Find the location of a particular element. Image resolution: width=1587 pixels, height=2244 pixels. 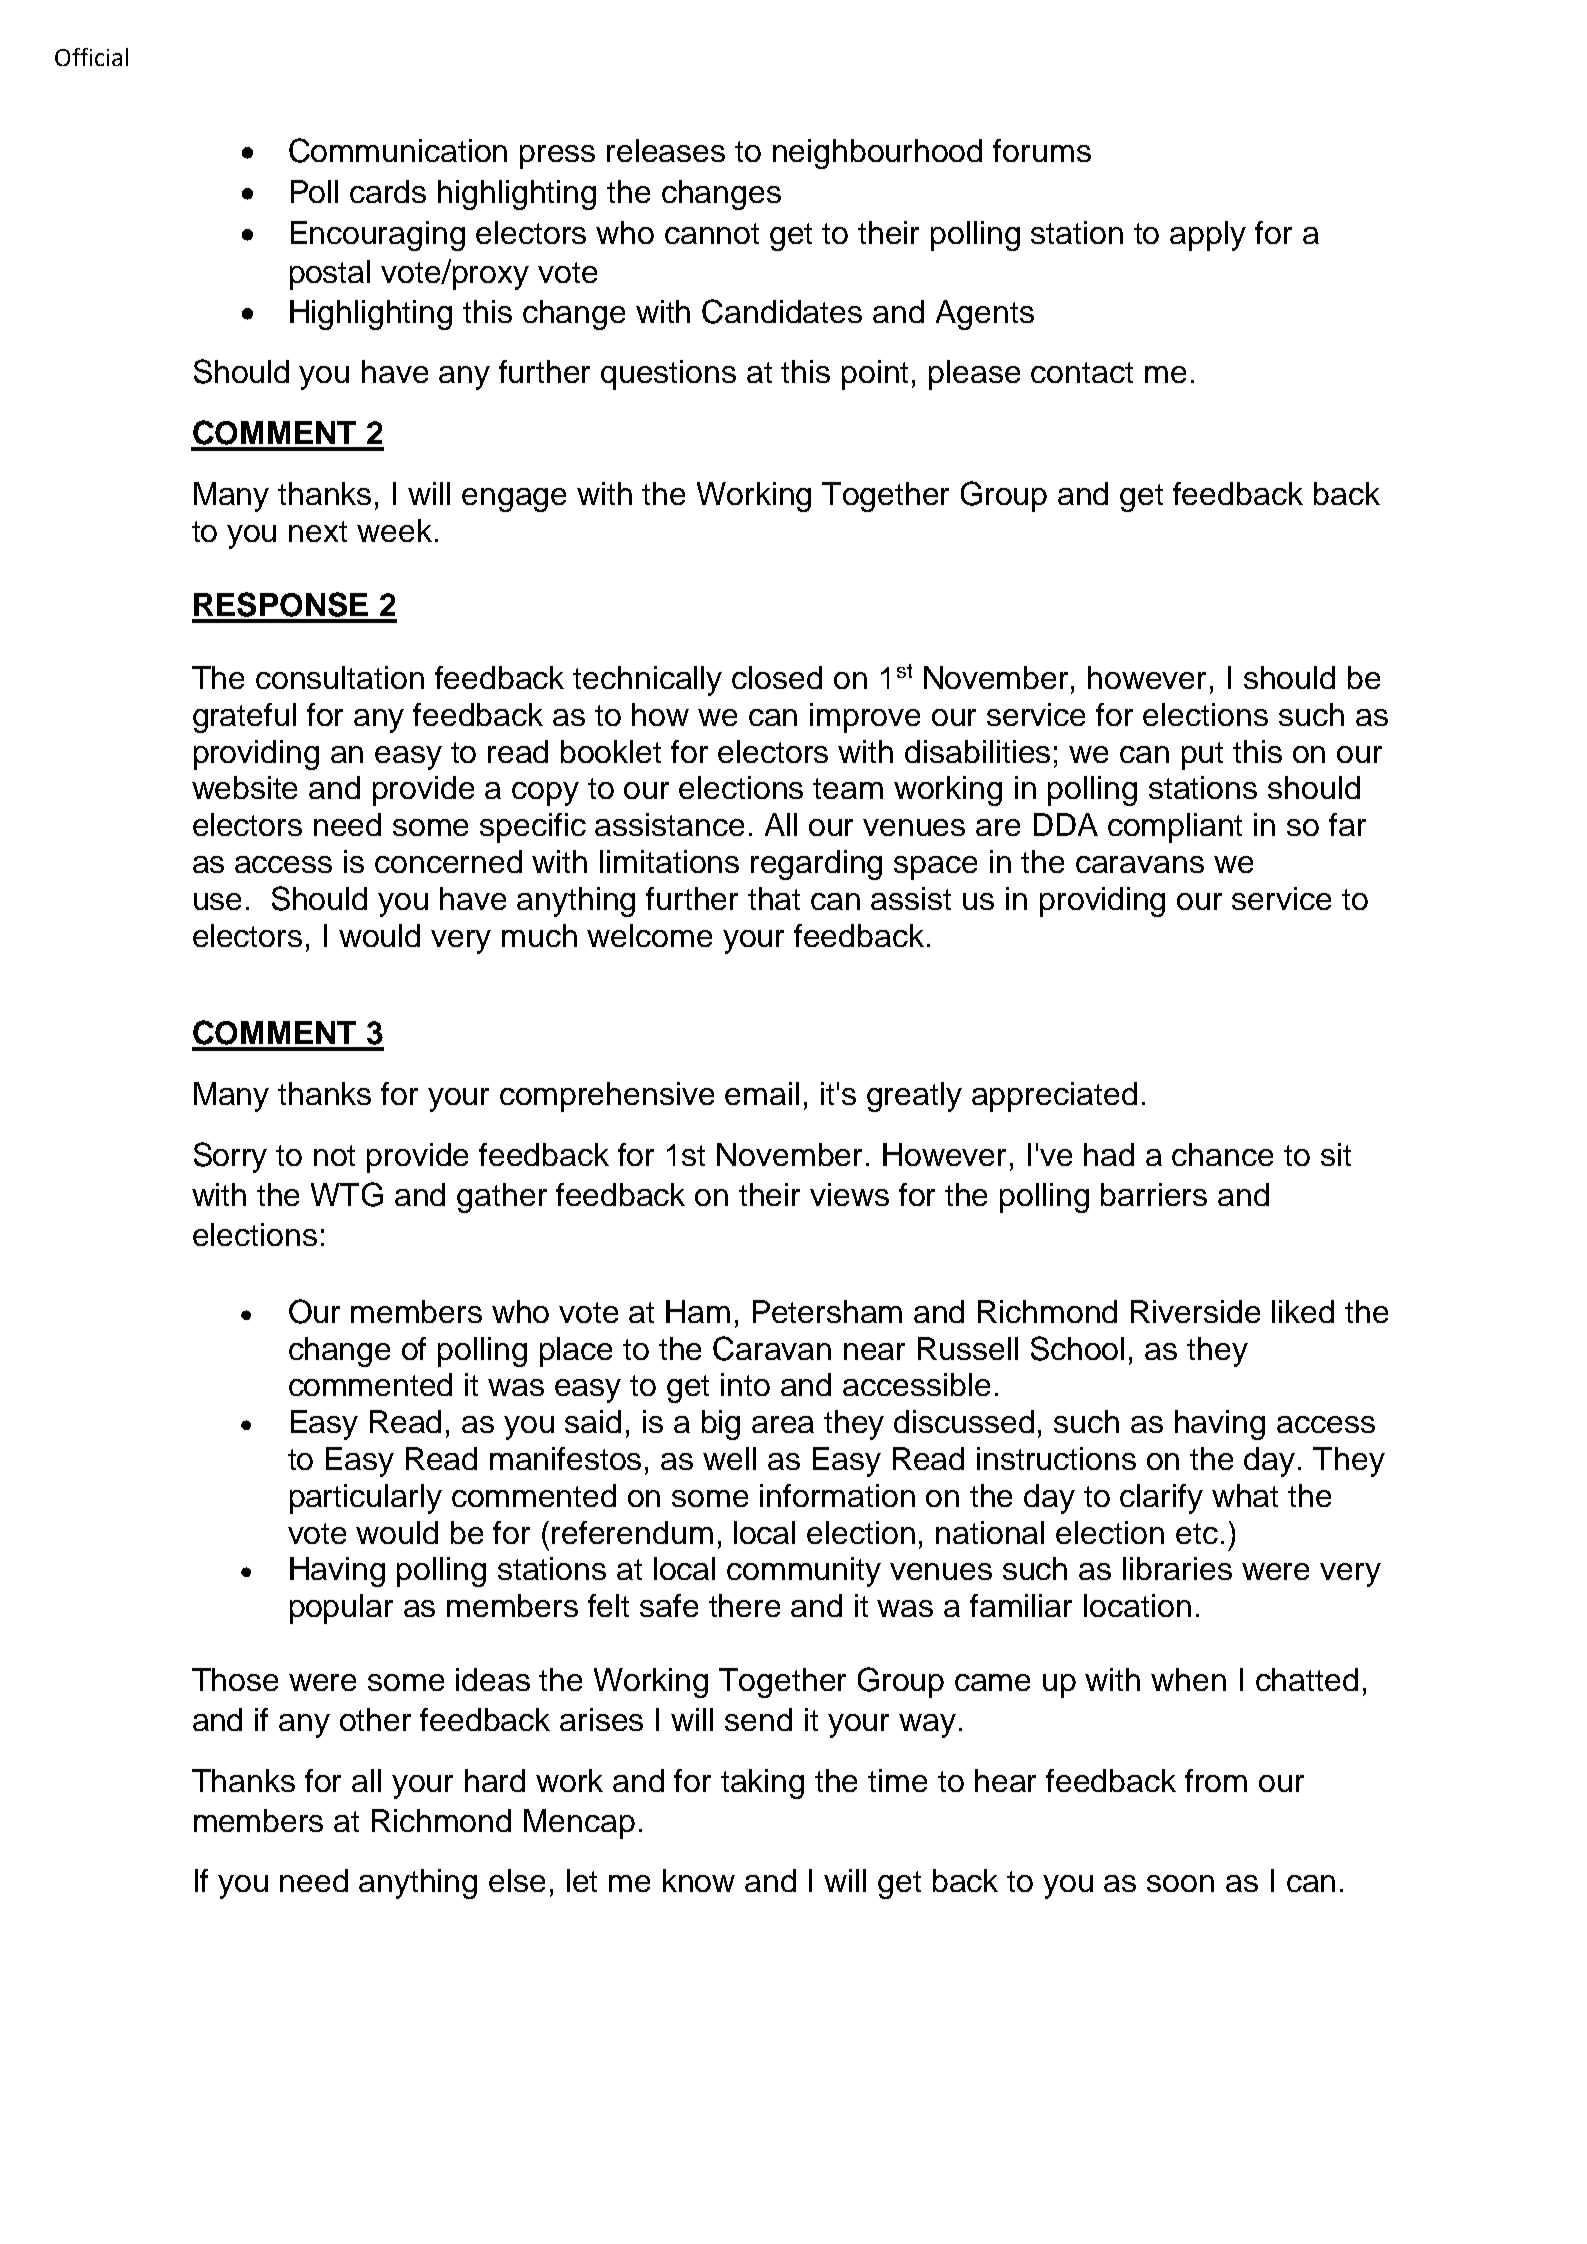

releases is located at coordinates (666, 150).
